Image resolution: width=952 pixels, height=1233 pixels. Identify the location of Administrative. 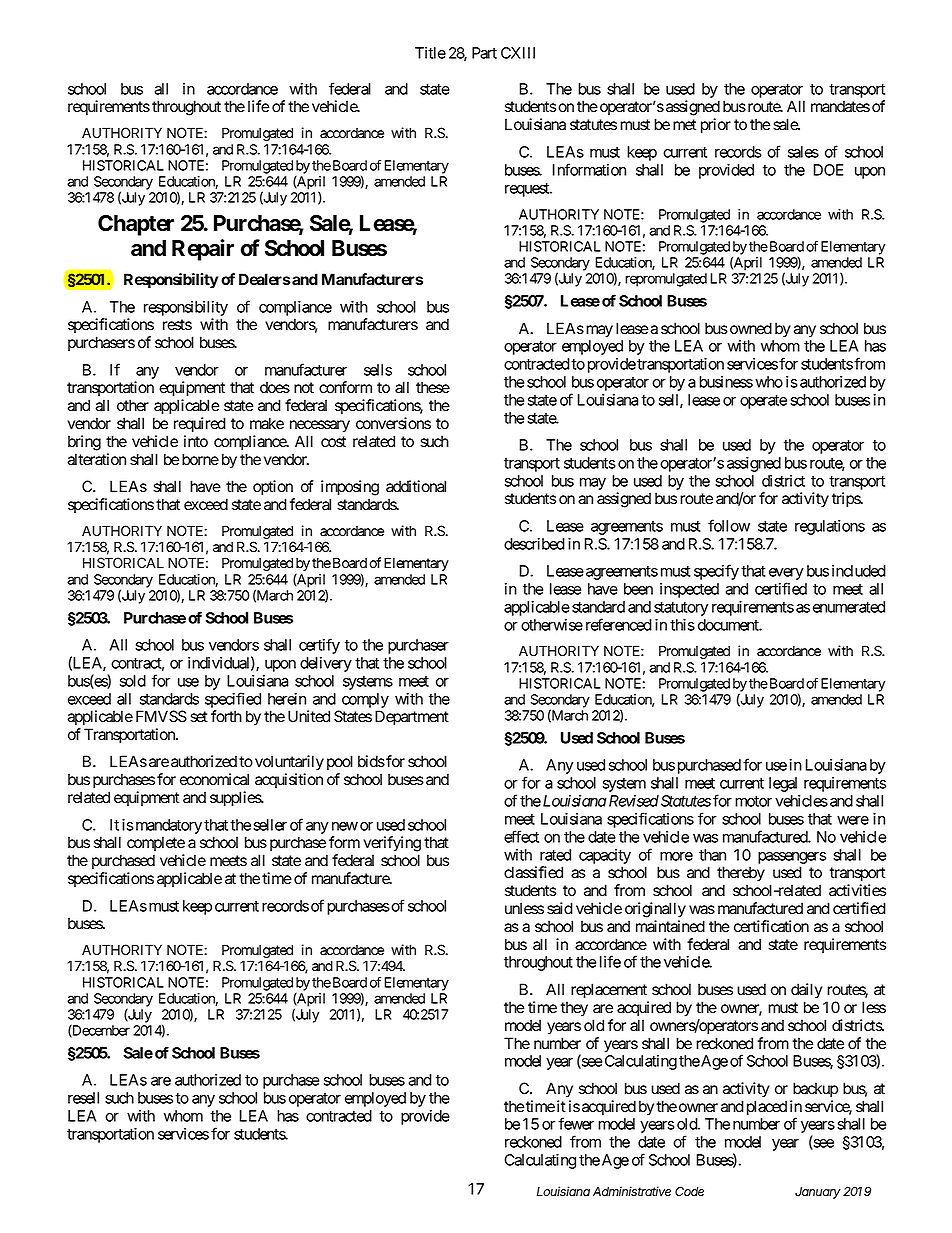
(632, 1191).
